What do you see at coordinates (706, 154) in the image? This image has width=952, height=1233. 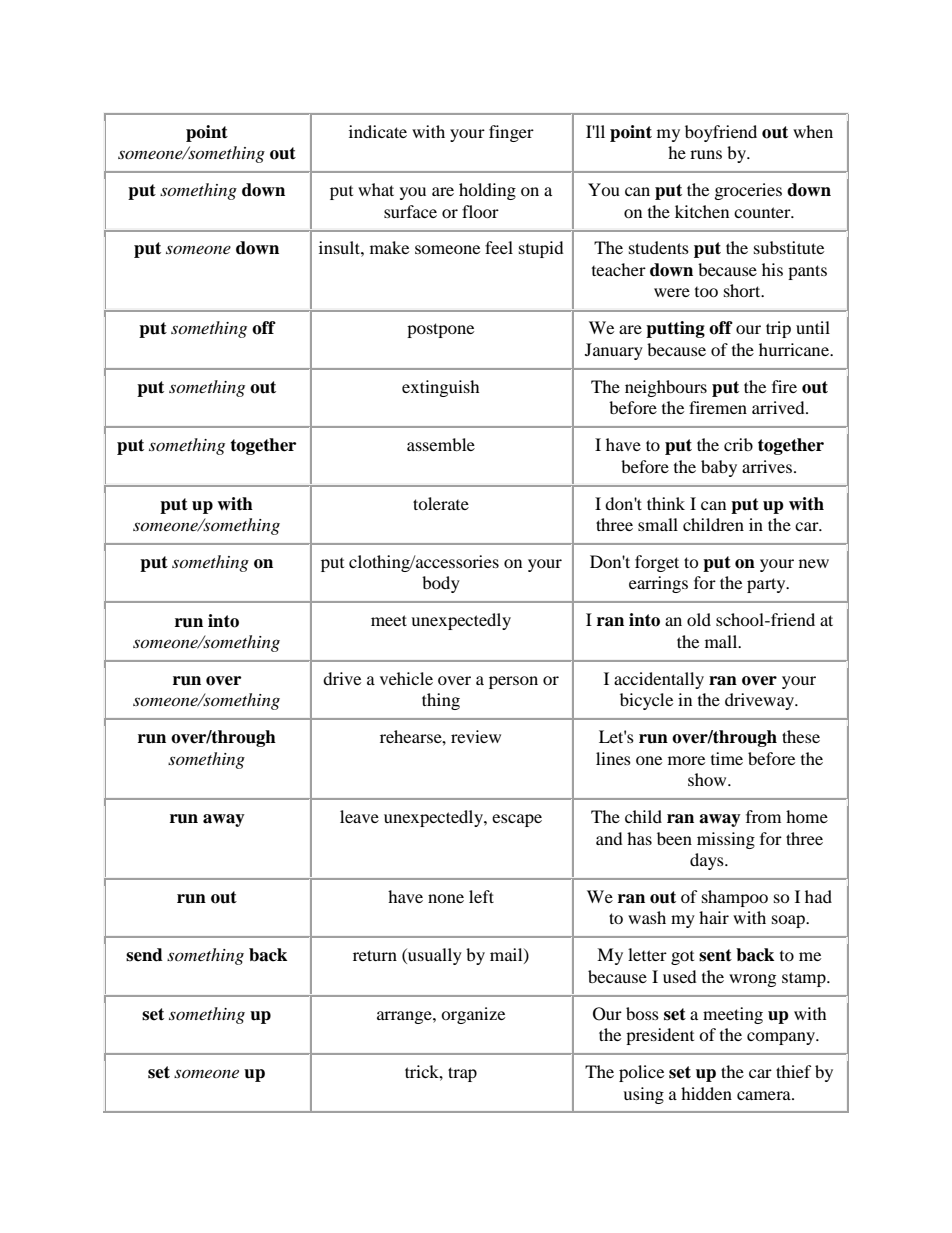 I see `runs` at bounding box center [706, 154].
